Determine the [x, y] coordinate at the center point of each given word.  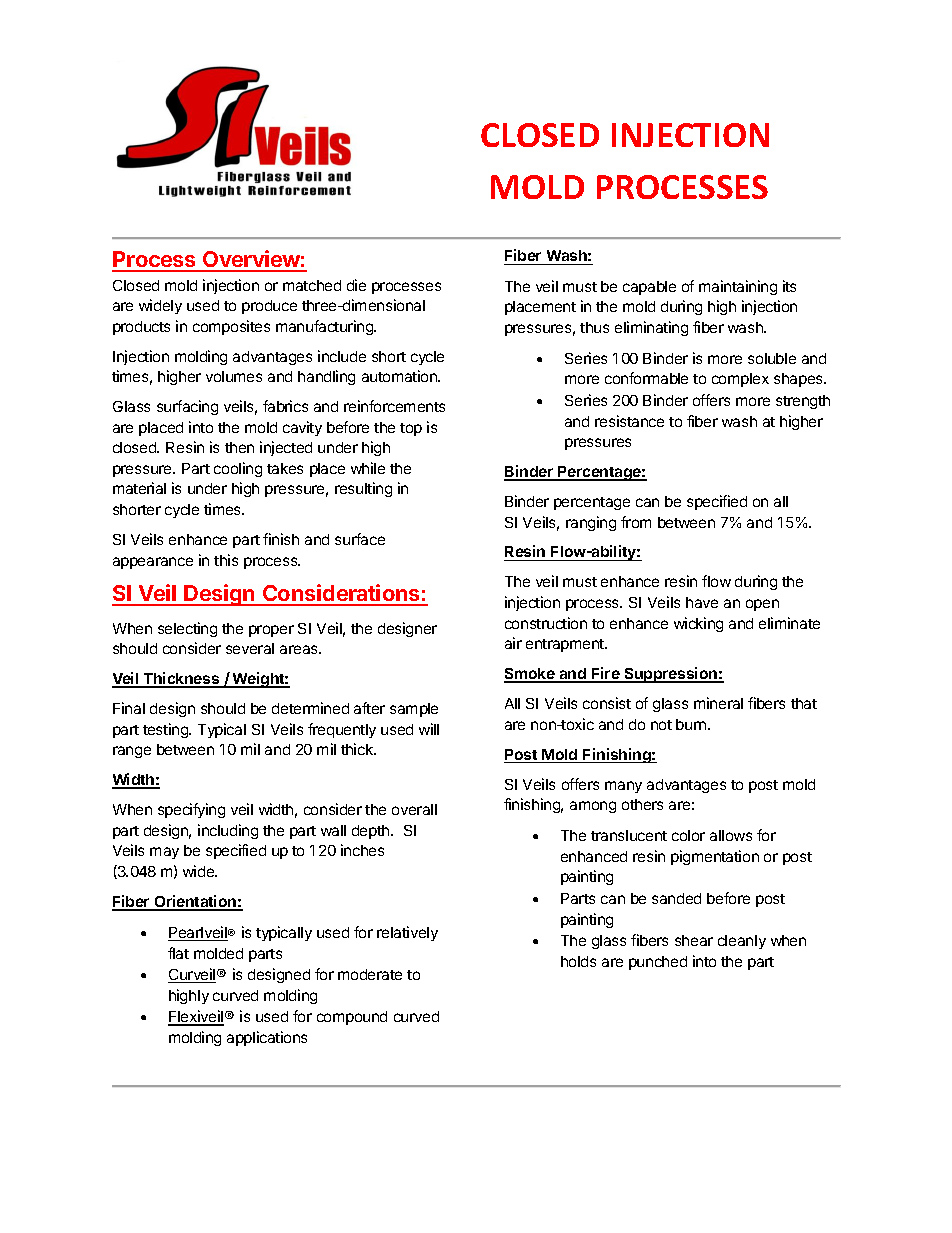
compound [352, 1018]
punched [658, 963]
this [226, 560]
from [636, 522]
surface [360, 539]
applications [267, 1038]
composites [231, 327]
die [356, 285]
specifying [191, 810]
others [642, 804]
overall [414, 809]
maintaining [738, 287]
